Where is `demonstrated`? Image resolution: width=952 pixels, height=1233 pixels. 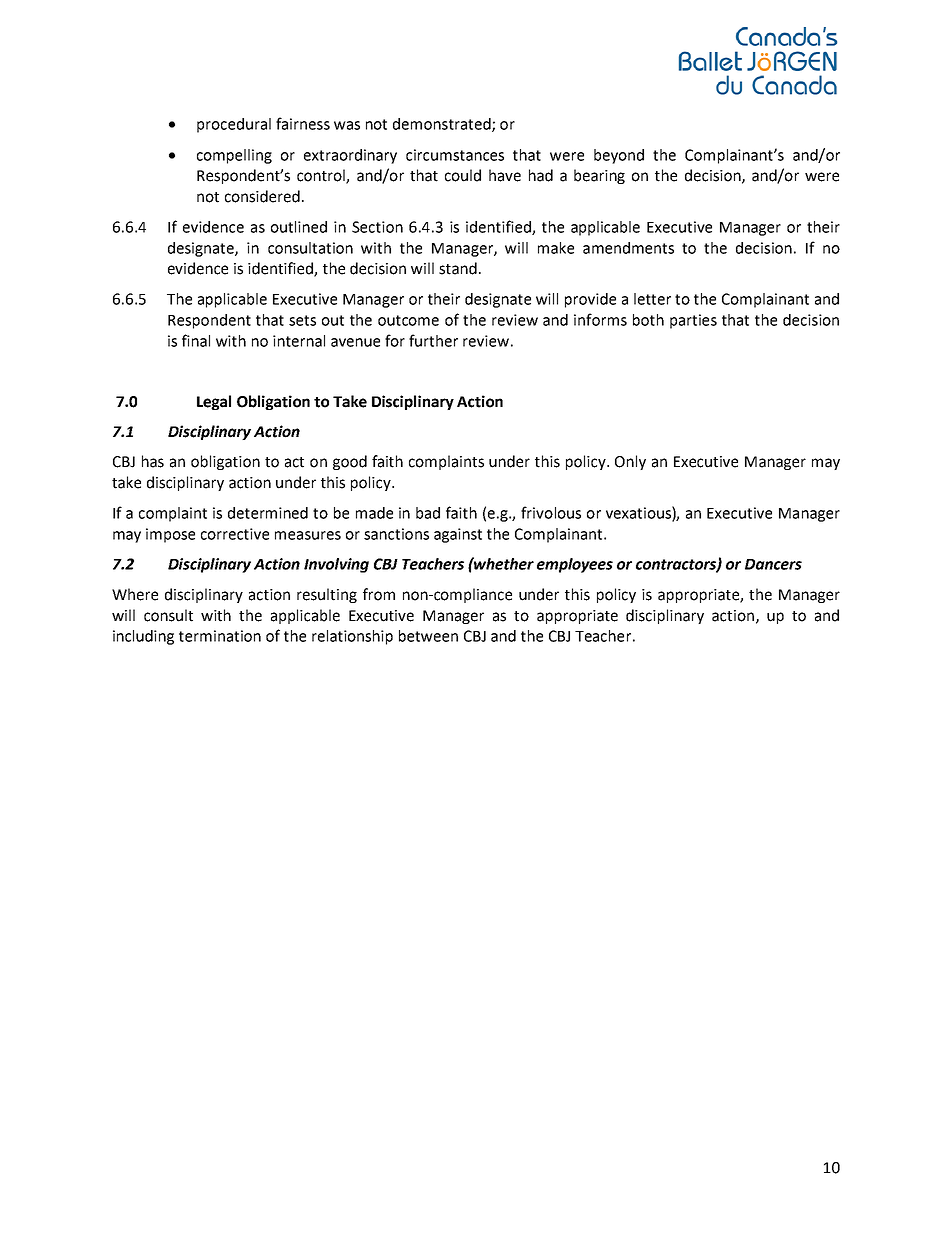
demonstrated is located at coordinates (443, 125).
